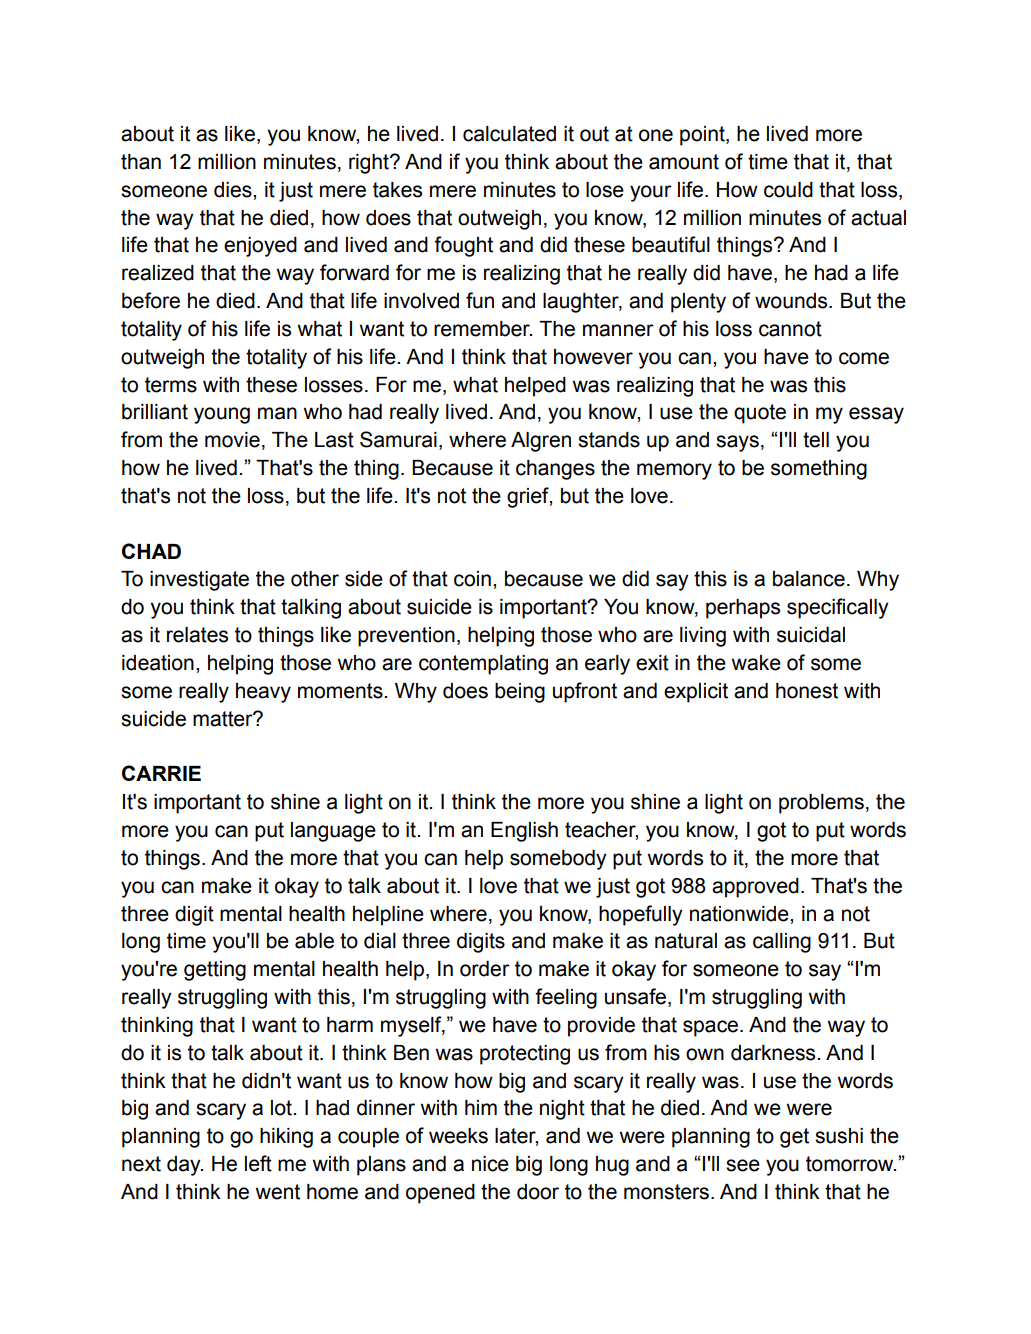  What do you see at coordinates (788, 190) in the document?
I see `could` at bounding box center [788, 190].
